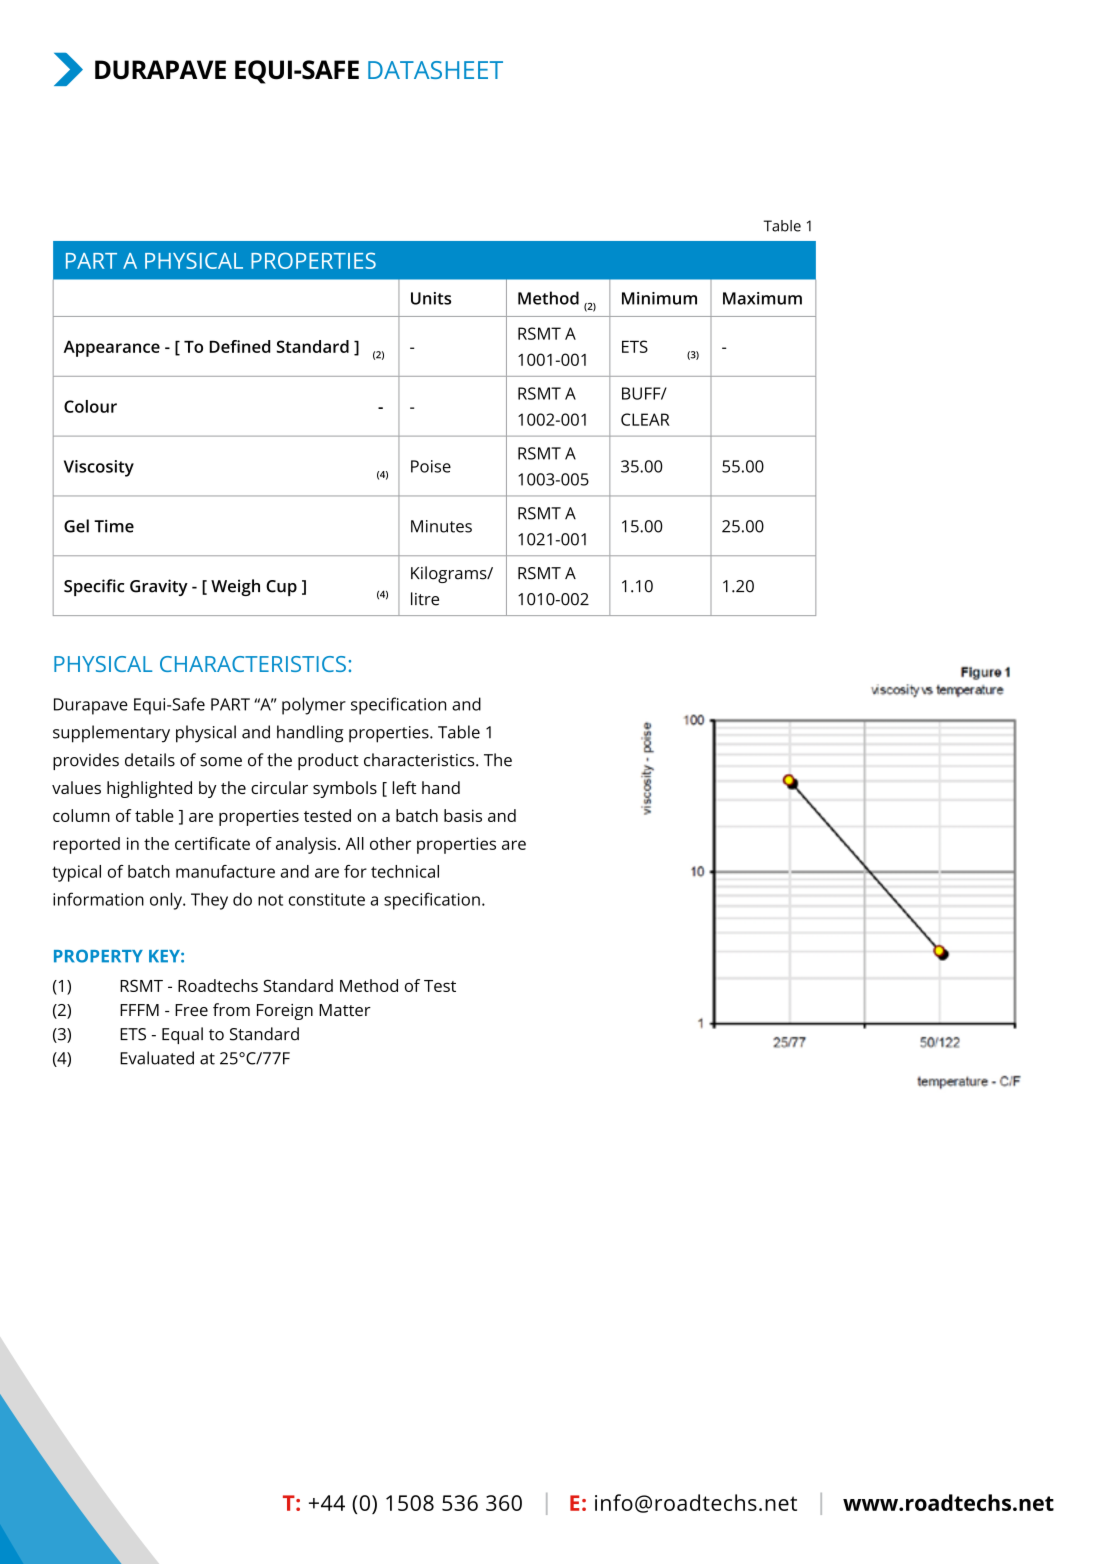 Image resolution: width=1106 pixels, height=1564 pixels. What do you see at coordinates (645, 419) in the page?
I see `CLEAR` at bounding box center [645, 419].
